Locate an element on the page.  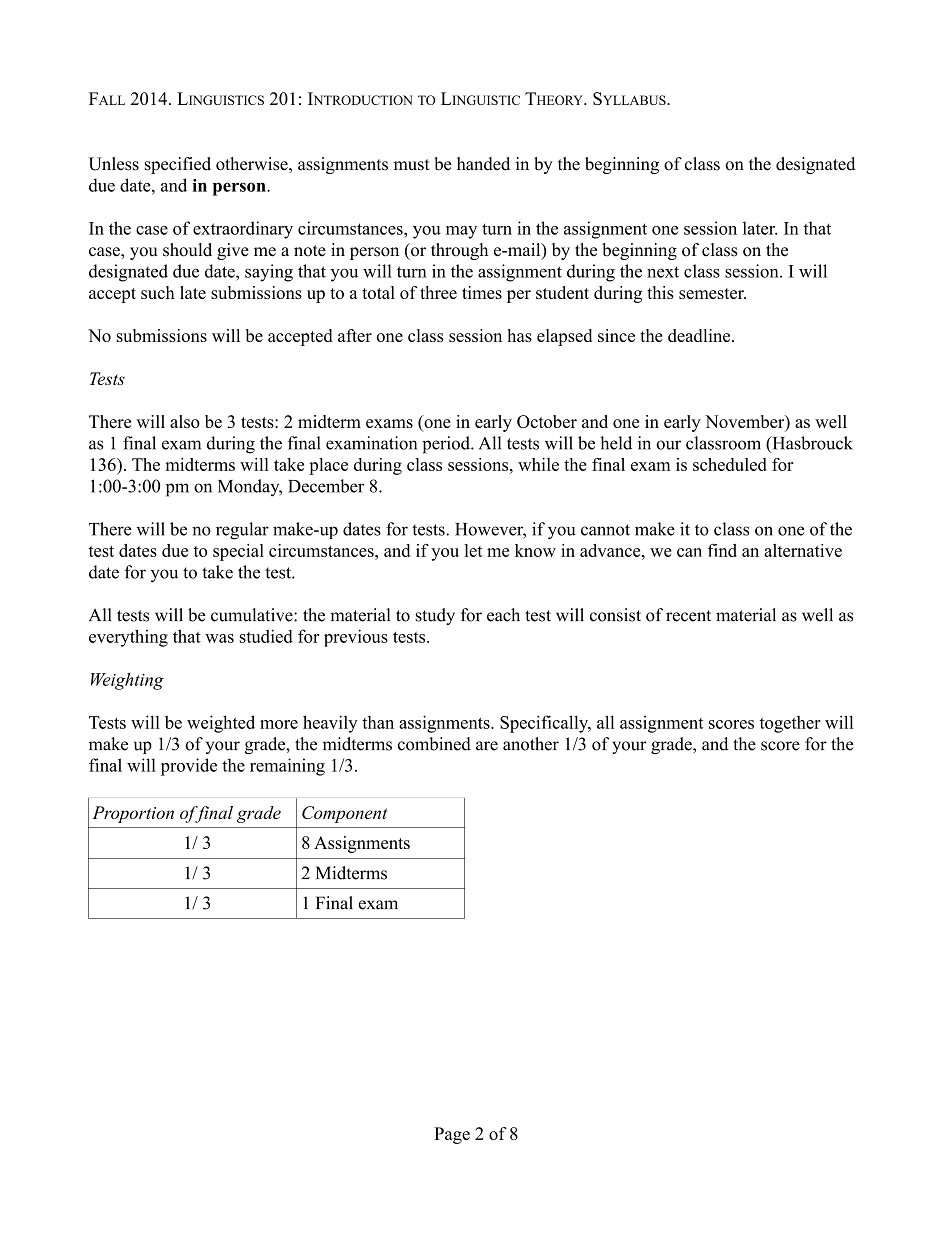
Page is located at coordinates (452, 1135).
